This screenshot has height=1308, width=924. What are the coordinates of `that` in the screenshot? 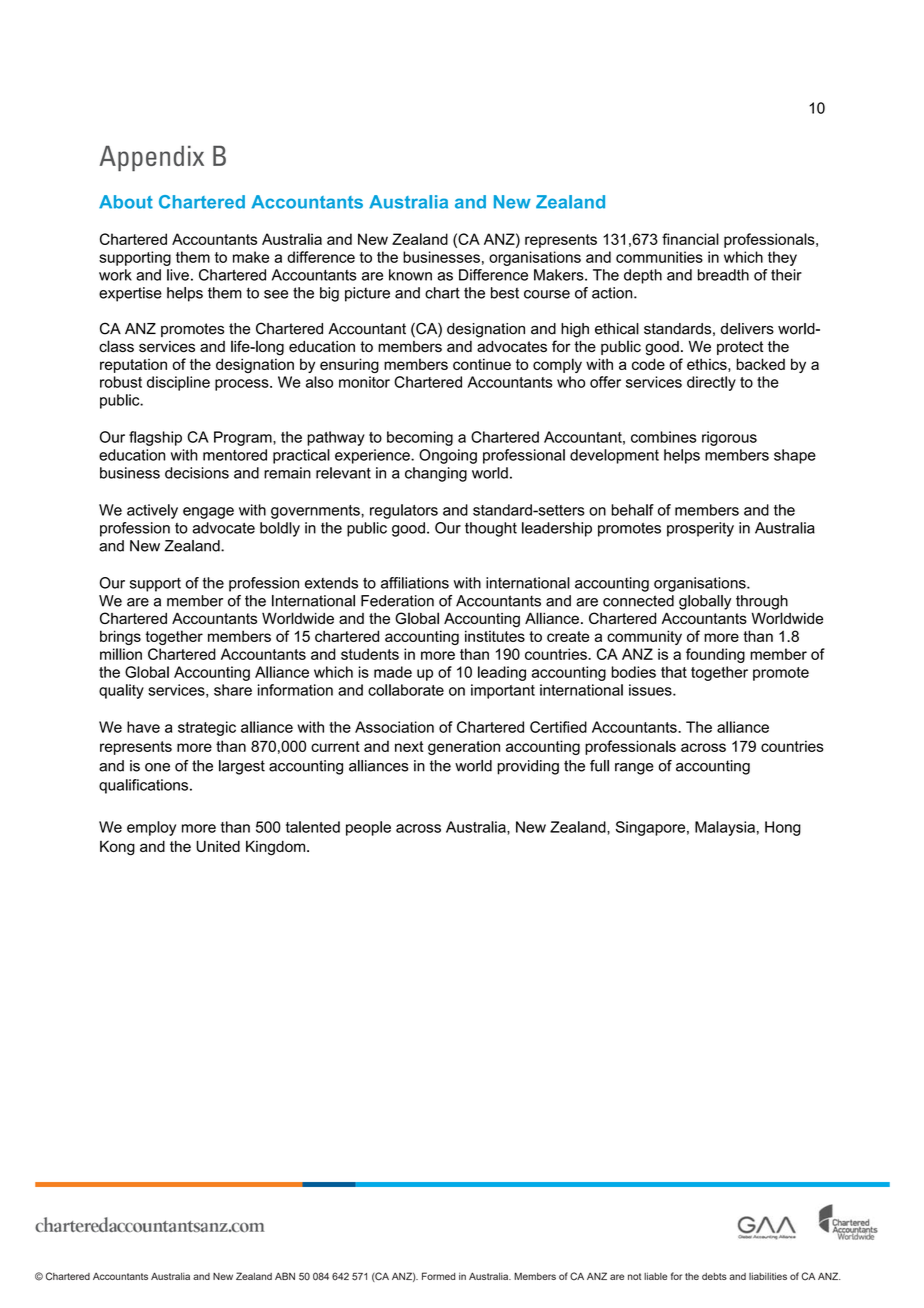 It's located at (674, 672).
